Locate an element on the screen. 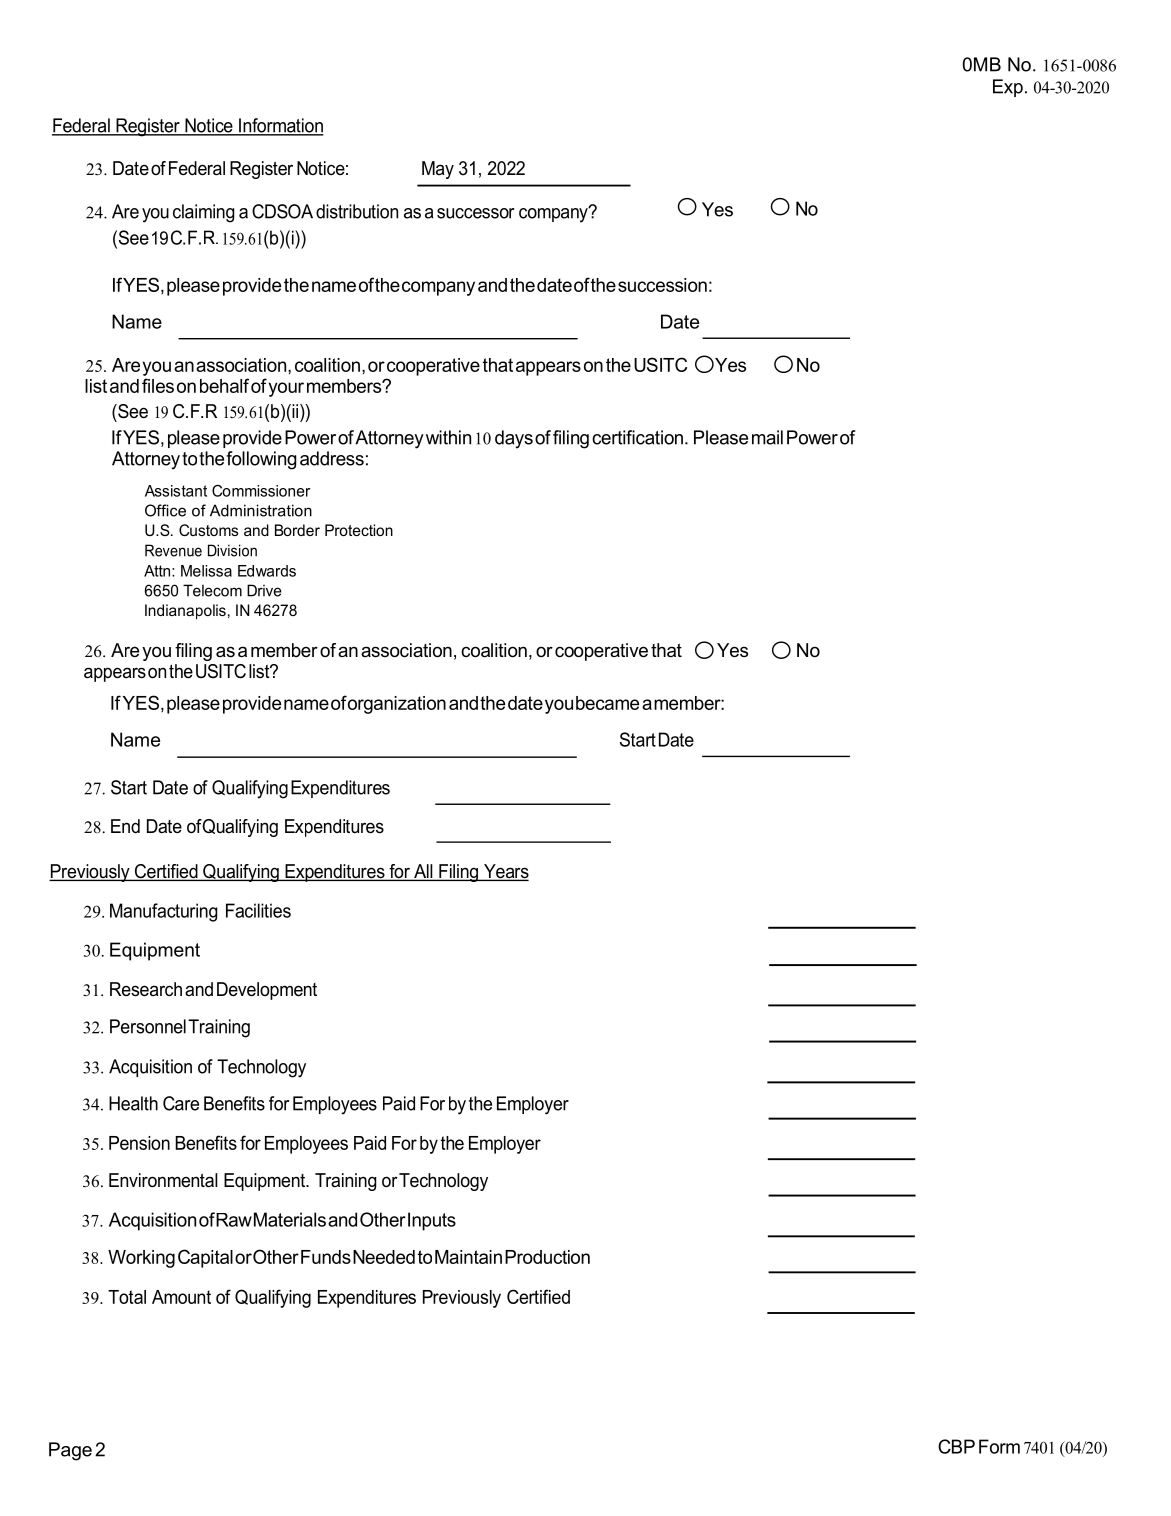  claiming is located at coordinates (203, 213).
